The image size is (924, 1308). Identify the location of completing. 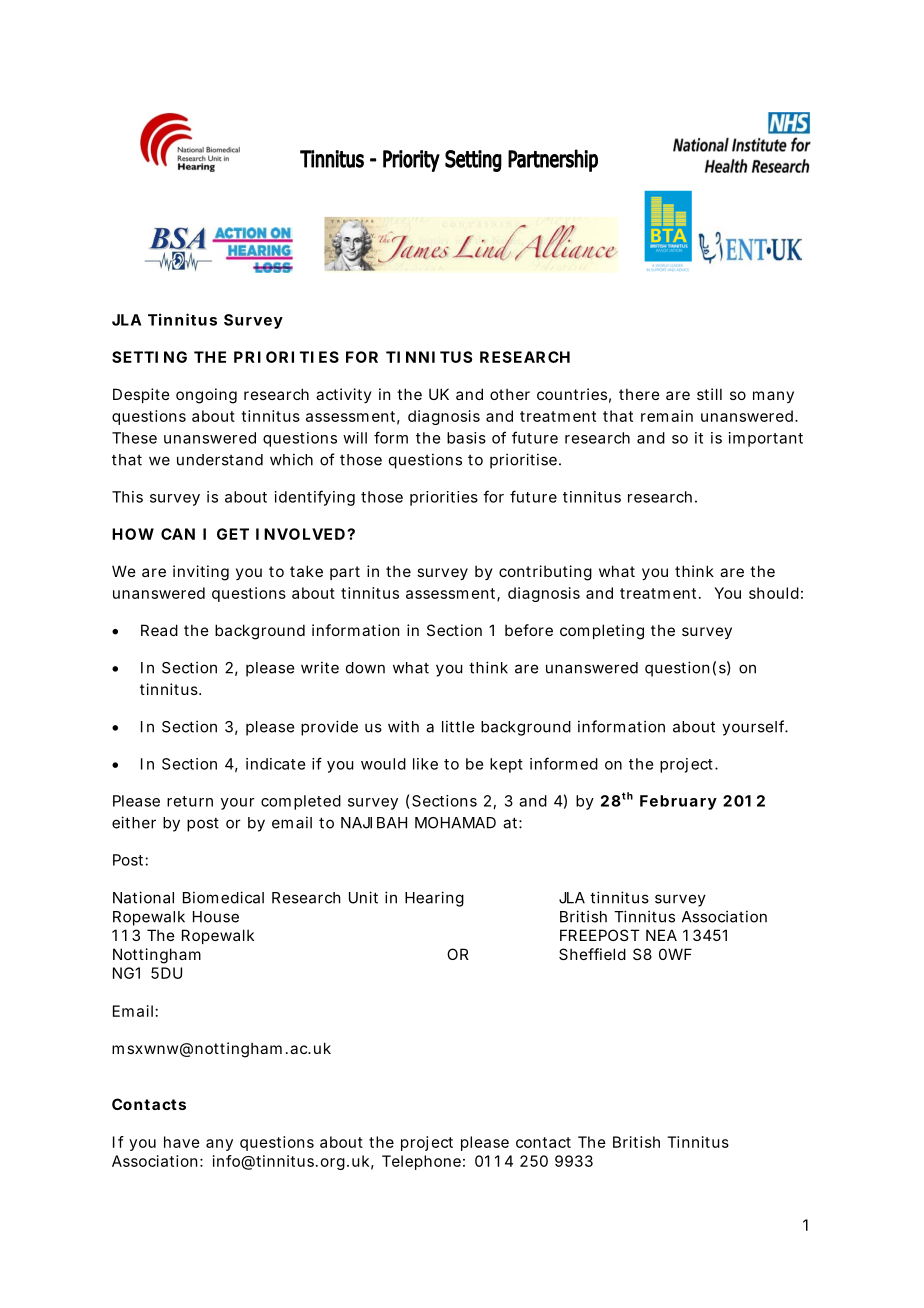
(602, 632).
